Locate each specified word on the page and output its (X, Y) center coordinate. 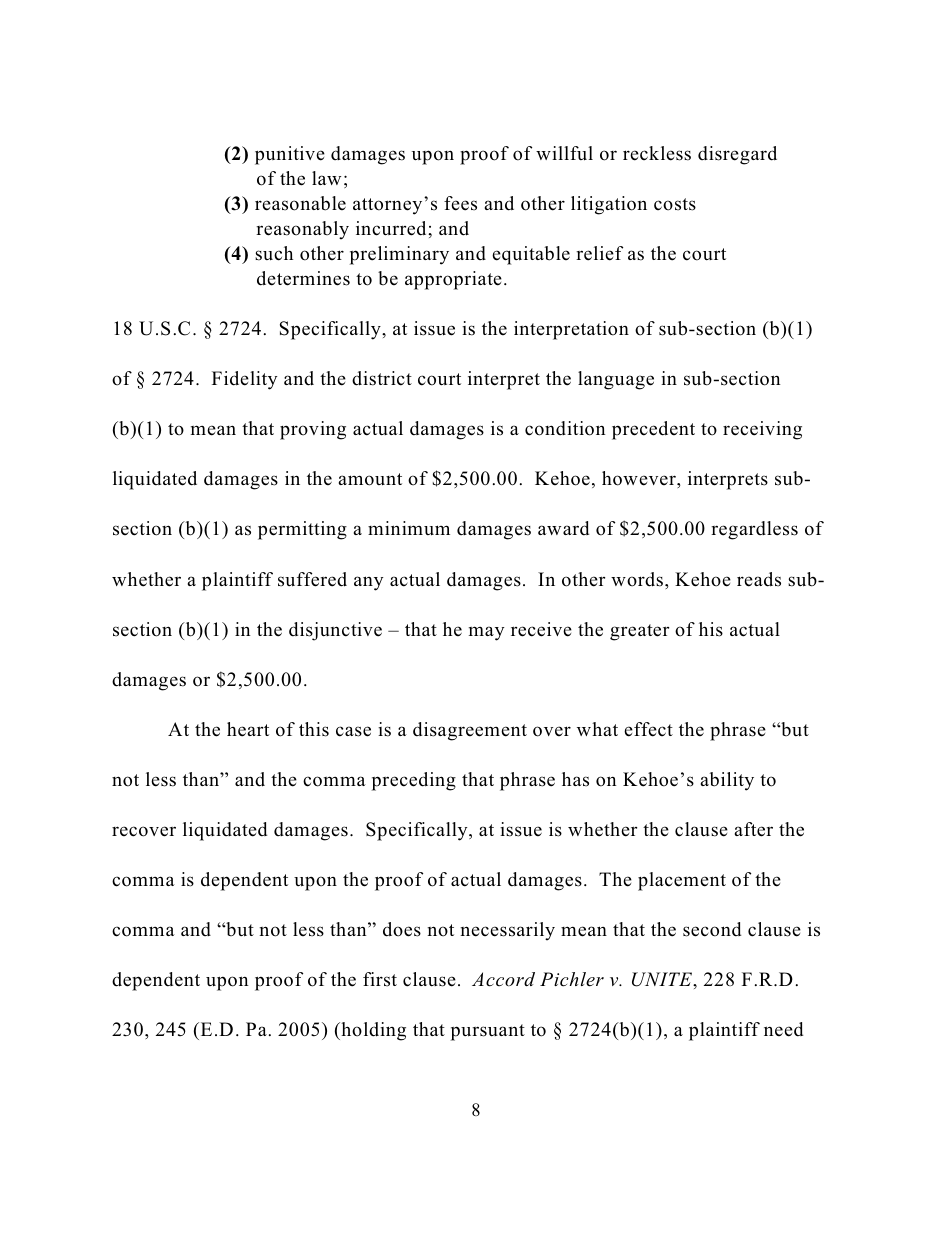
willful (564, 153)
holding (372, 1031)
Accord (503, 979)
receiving (762, 430)
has (575, 779)
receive (541, 629)
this (314, 729)
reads (759, 579)
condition (565, 428)
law (326, 178)
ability (727, 781)
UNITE (663, 979)
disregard (737, 155)
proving (313, 430)
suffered (312, 579)
